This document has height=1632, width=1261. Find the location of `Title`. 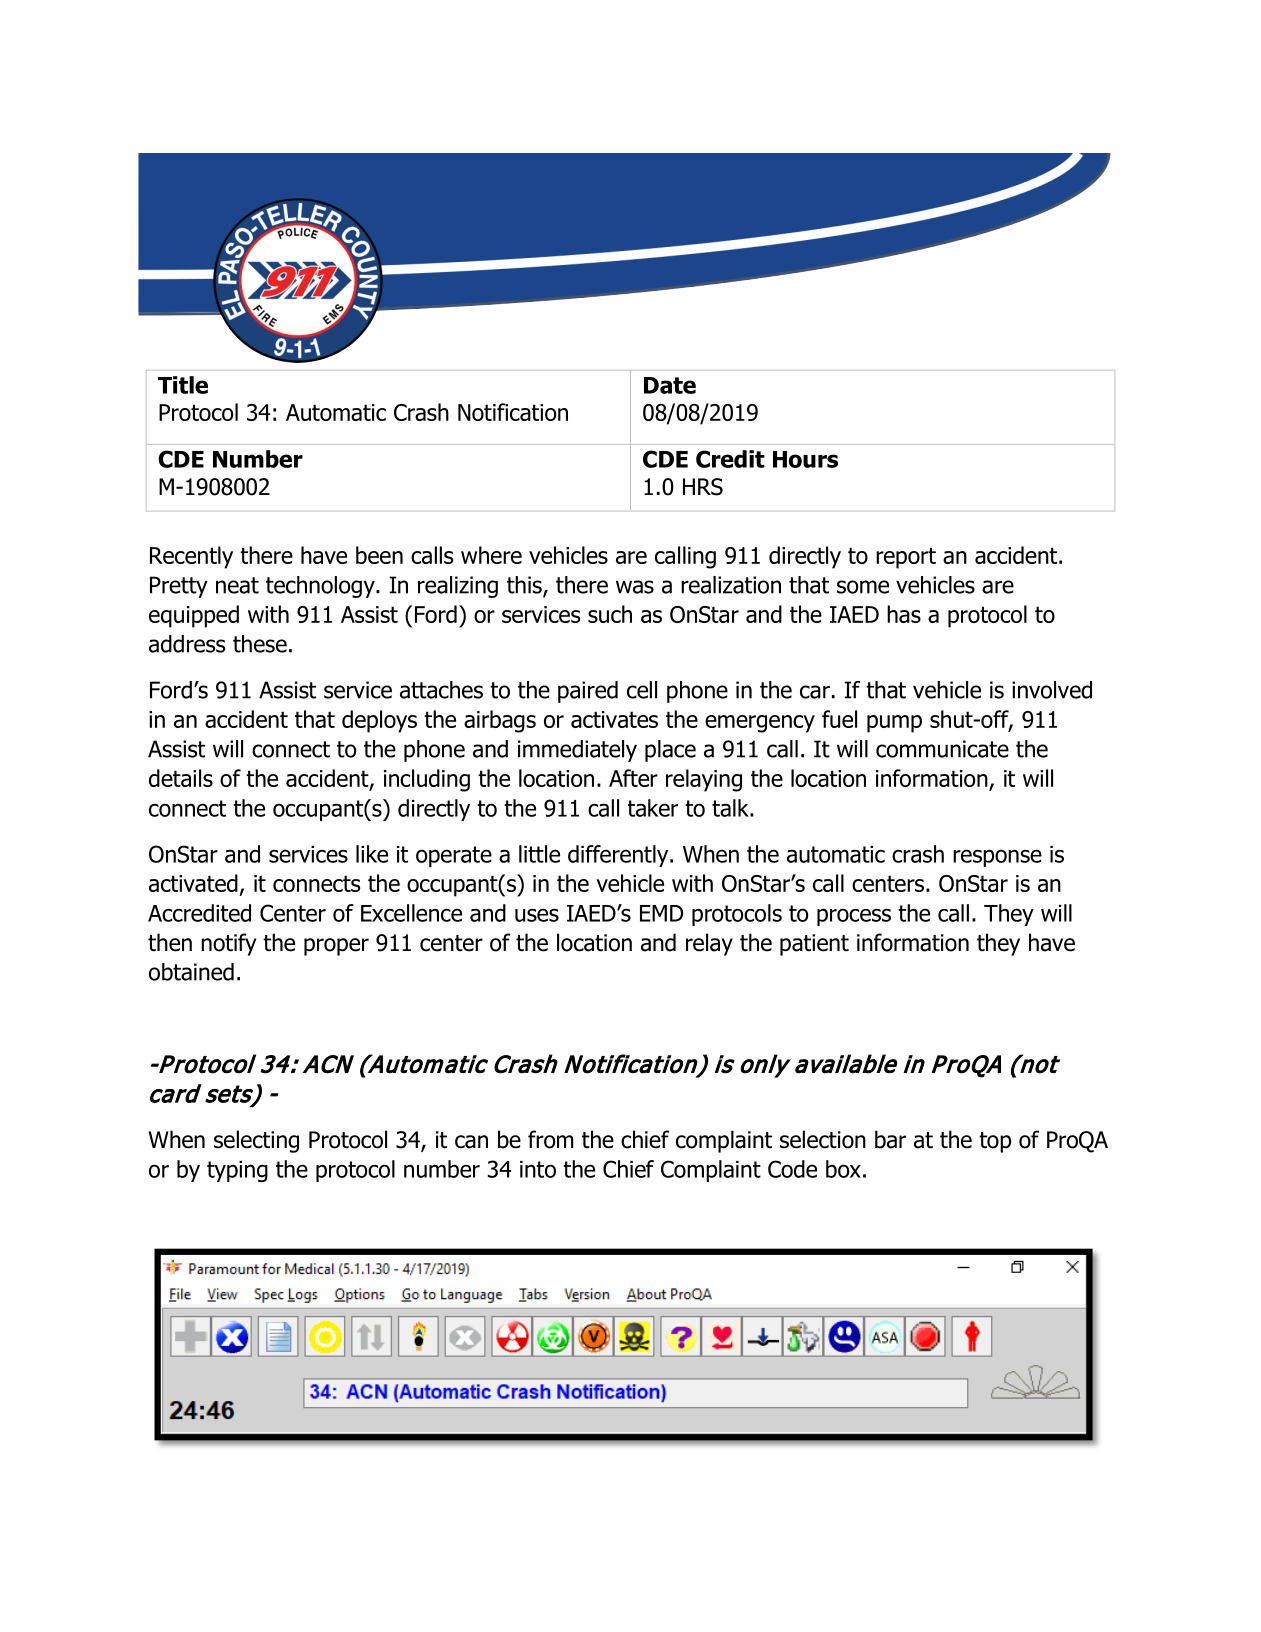

Title is located at coordinates (183, 385).
